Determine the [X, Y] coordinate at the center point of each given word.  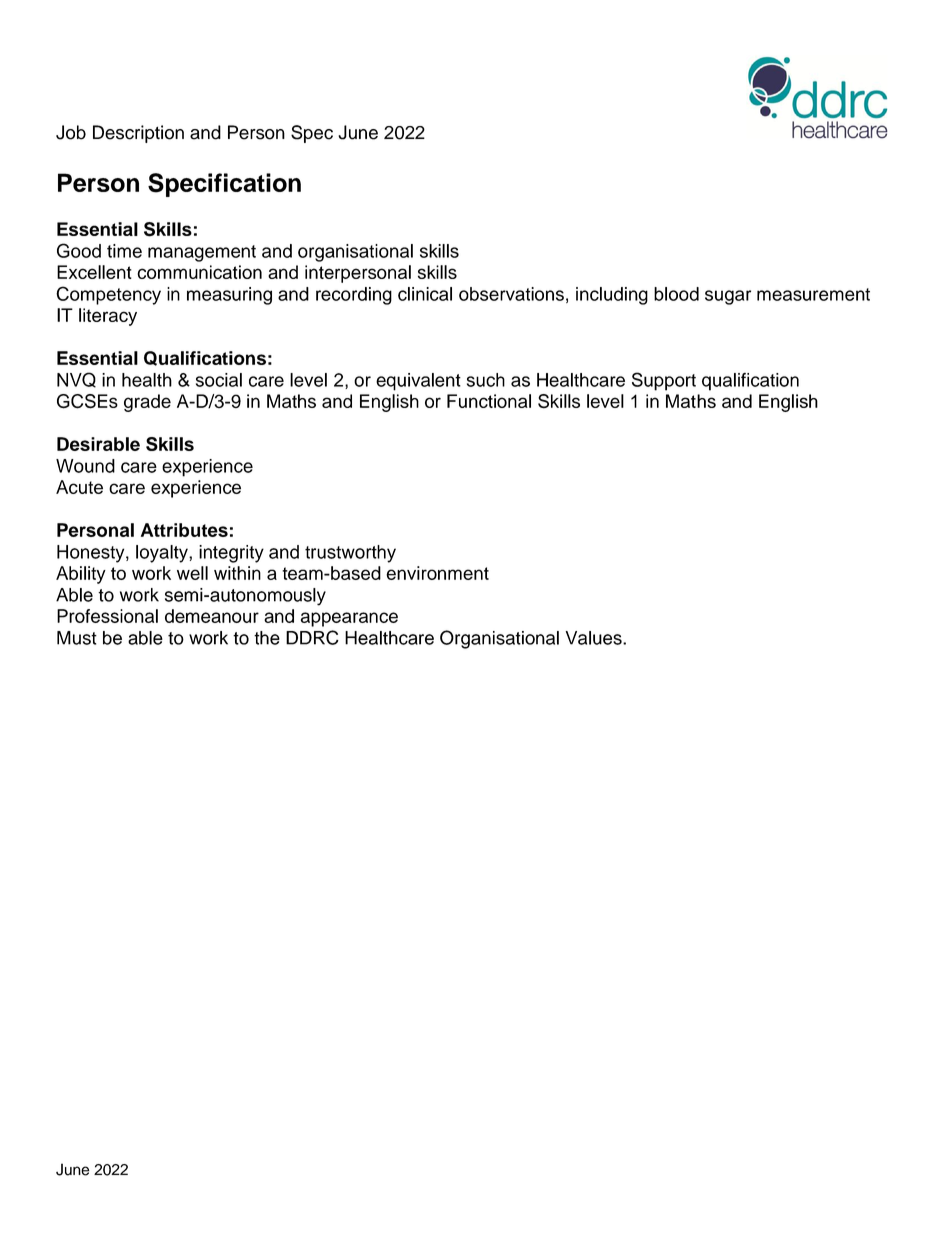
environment [437, 573]
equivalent [418, 382]
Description [138, 134]
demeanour [212, 616]
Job [71, 132]
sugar [728, 297]
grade [147, 403]
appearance [349, 619]
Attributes [184, 530]
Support [664, 381]
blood [676, 294]
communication [199, 272]
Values [595, 638]
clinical [425, 294]
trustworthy [350, 554]
